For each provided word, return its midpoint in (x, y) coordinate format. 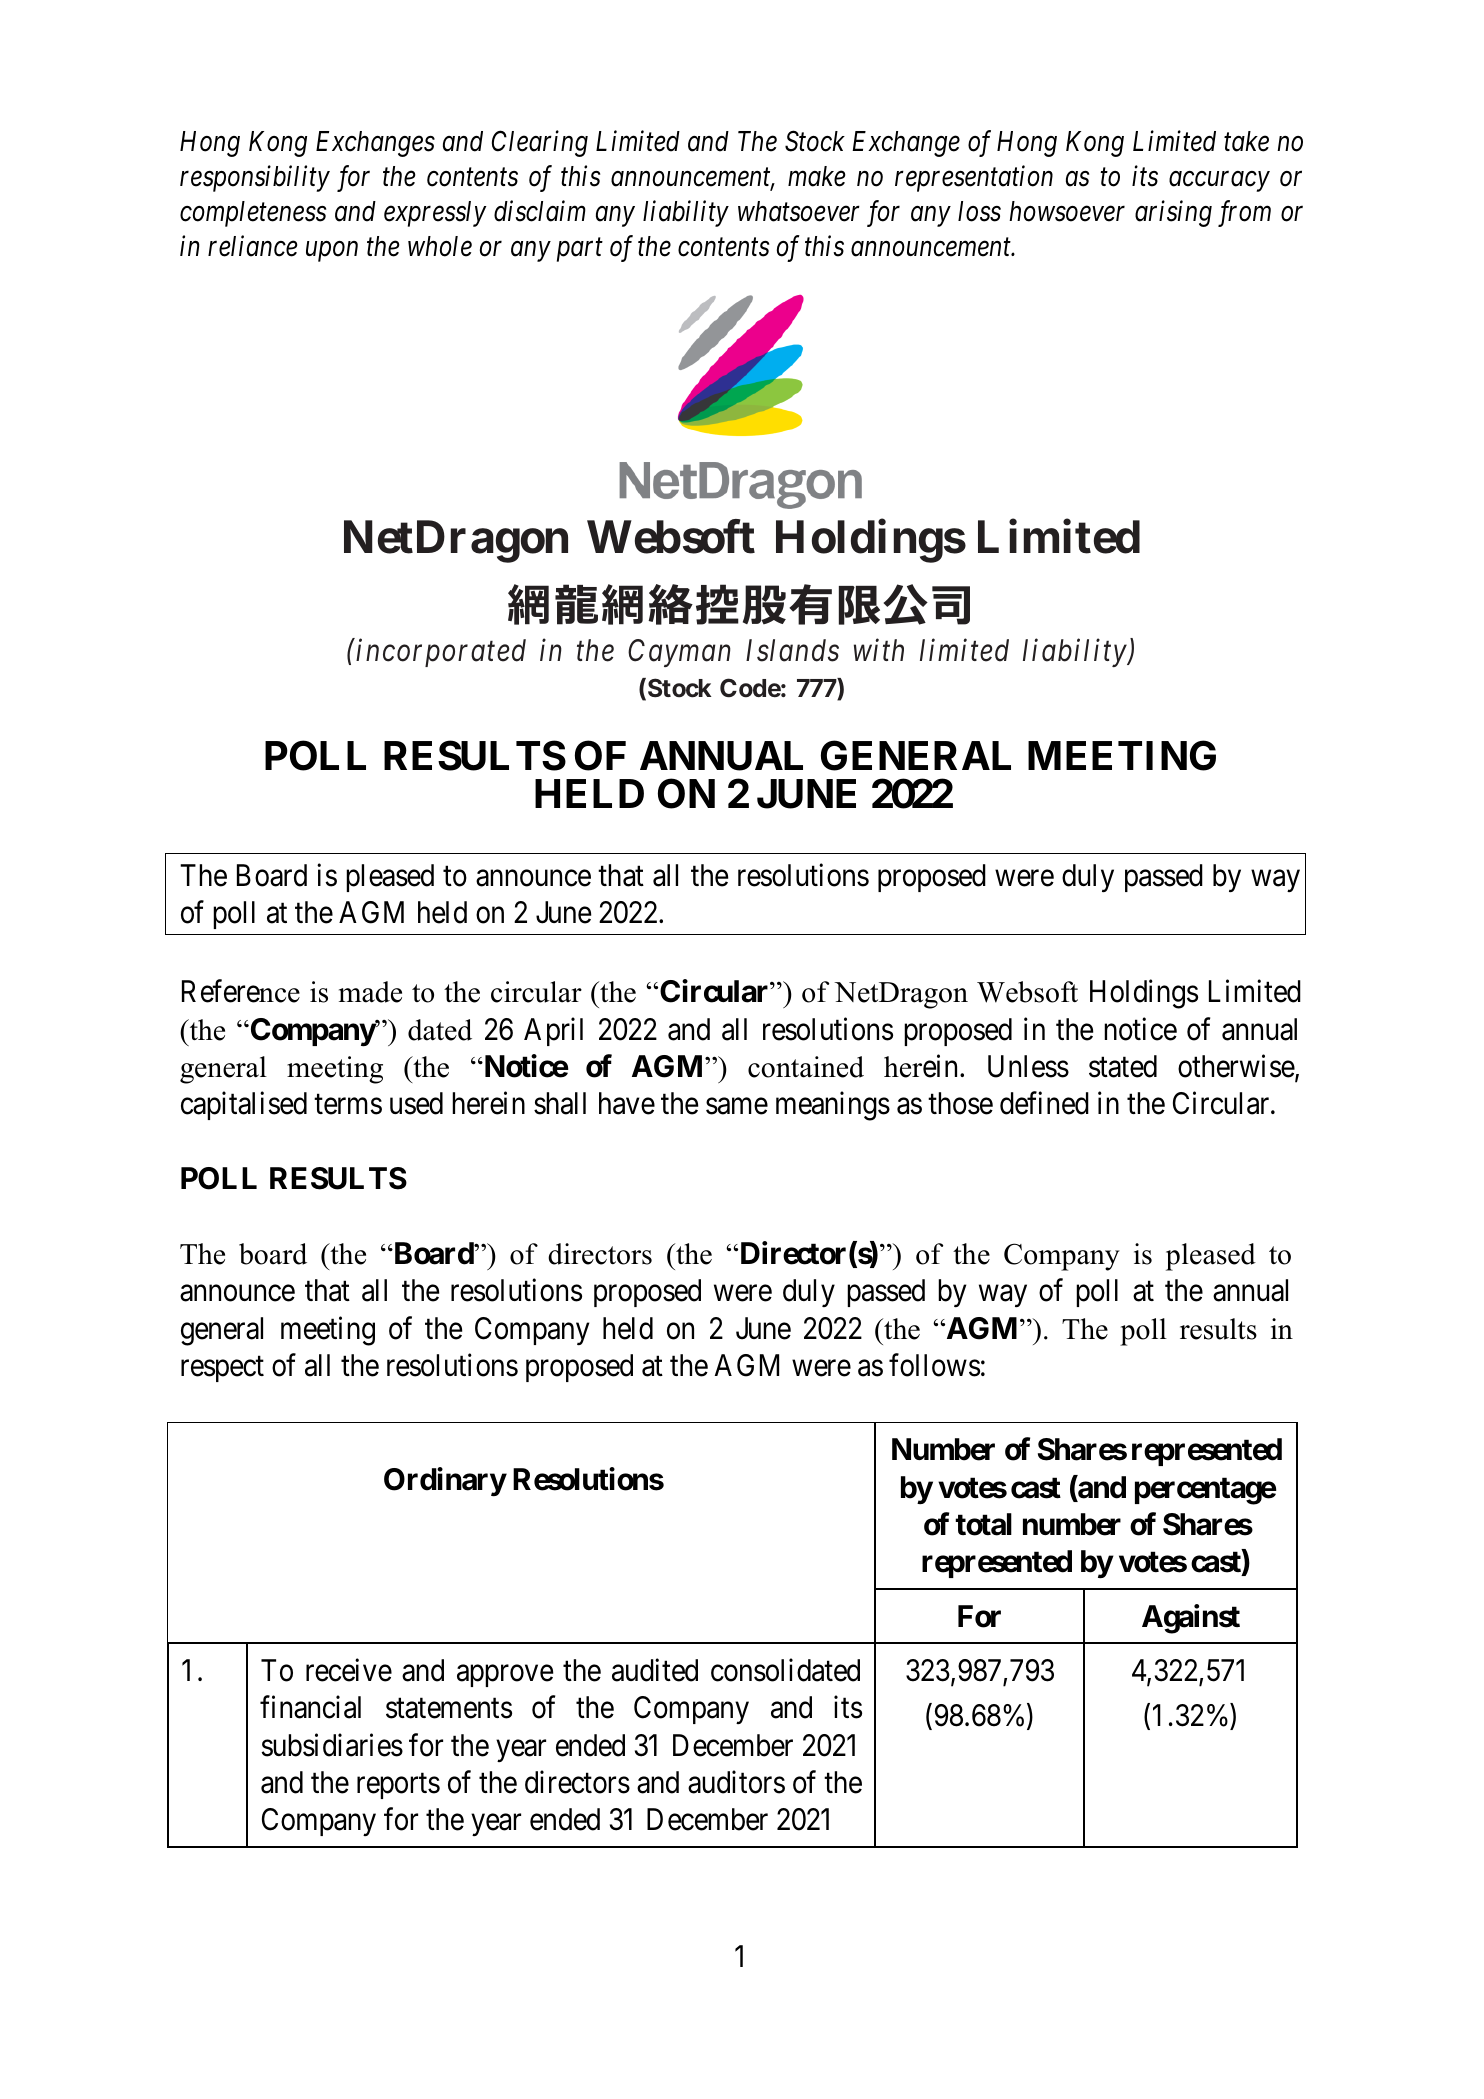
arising (1173, 214)
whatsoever (799, 211)
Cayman (679, 653)
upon (332, 252)
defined (1044, 1103)
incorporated (441, 653)
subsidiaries (332, 1745)
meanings (833, 1106)
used (416, 1103)
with (879, 650)
